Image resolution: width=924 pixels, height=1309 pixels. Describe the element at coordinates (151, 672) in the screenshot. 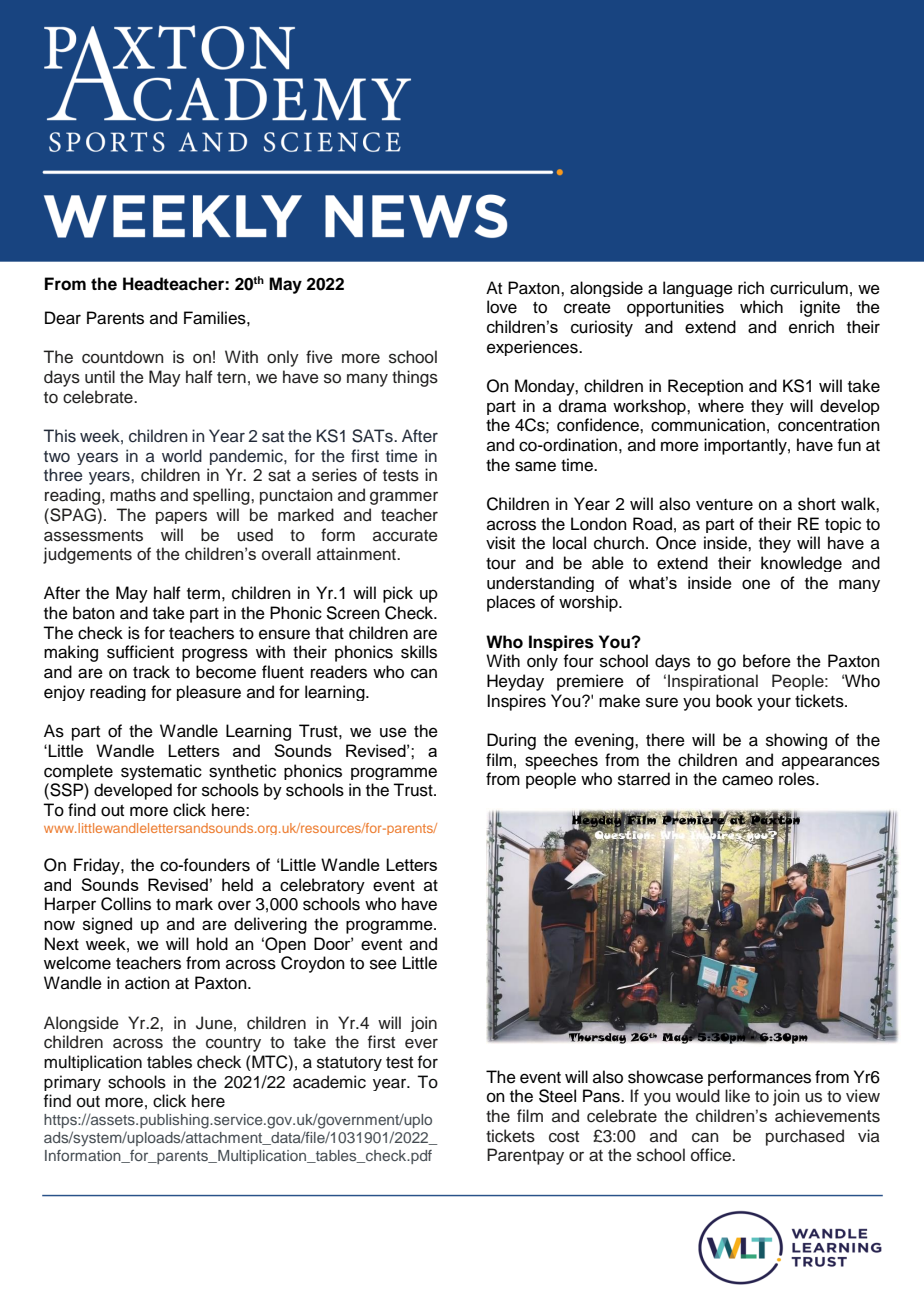

I see `track` at that location.
